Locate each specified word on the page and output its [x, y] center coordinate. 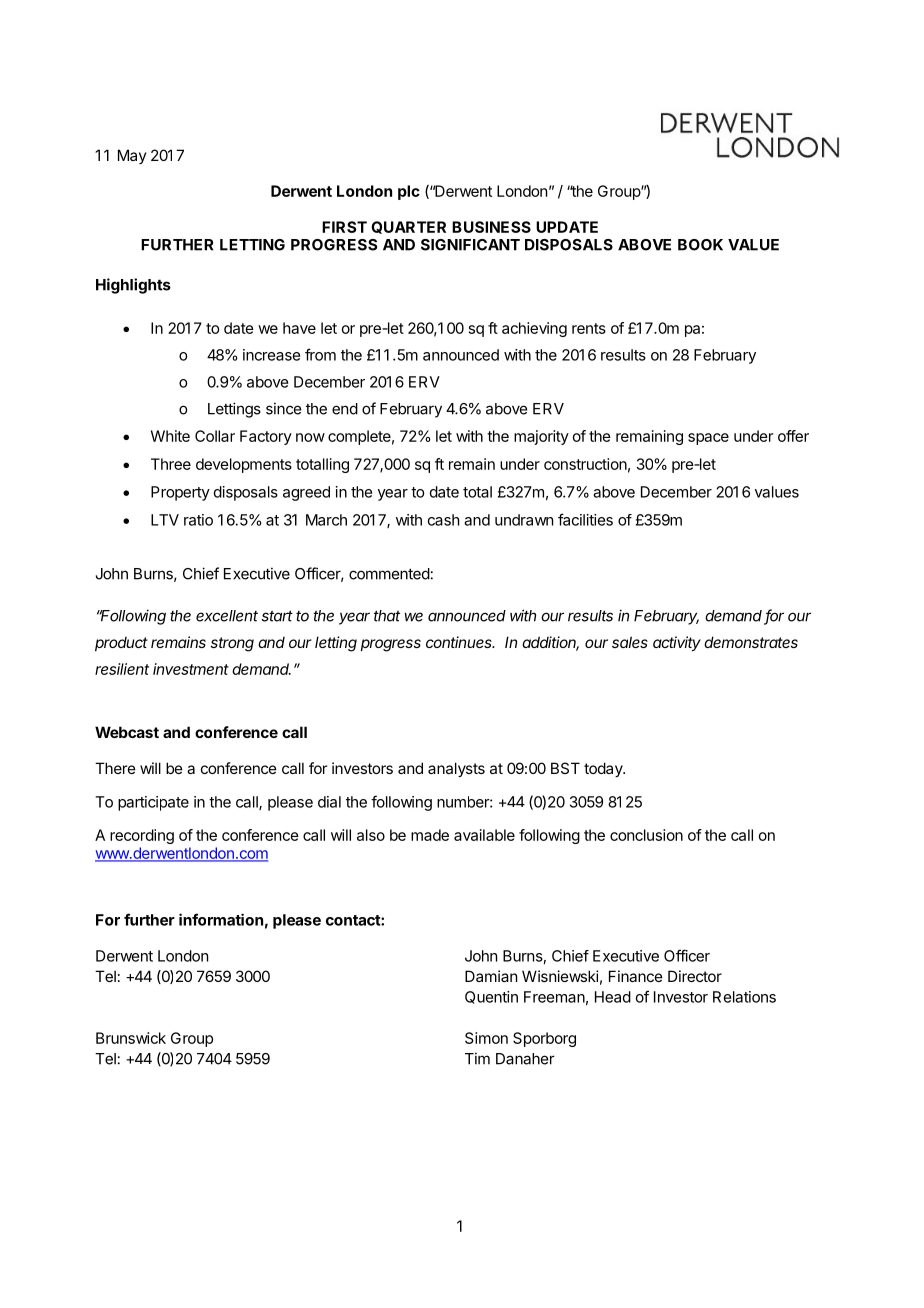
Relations [744, 997]
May [132, 156]
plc [409, 192]
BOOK [700, 245]
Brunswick [131, 1038]
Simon [486, 1038]
